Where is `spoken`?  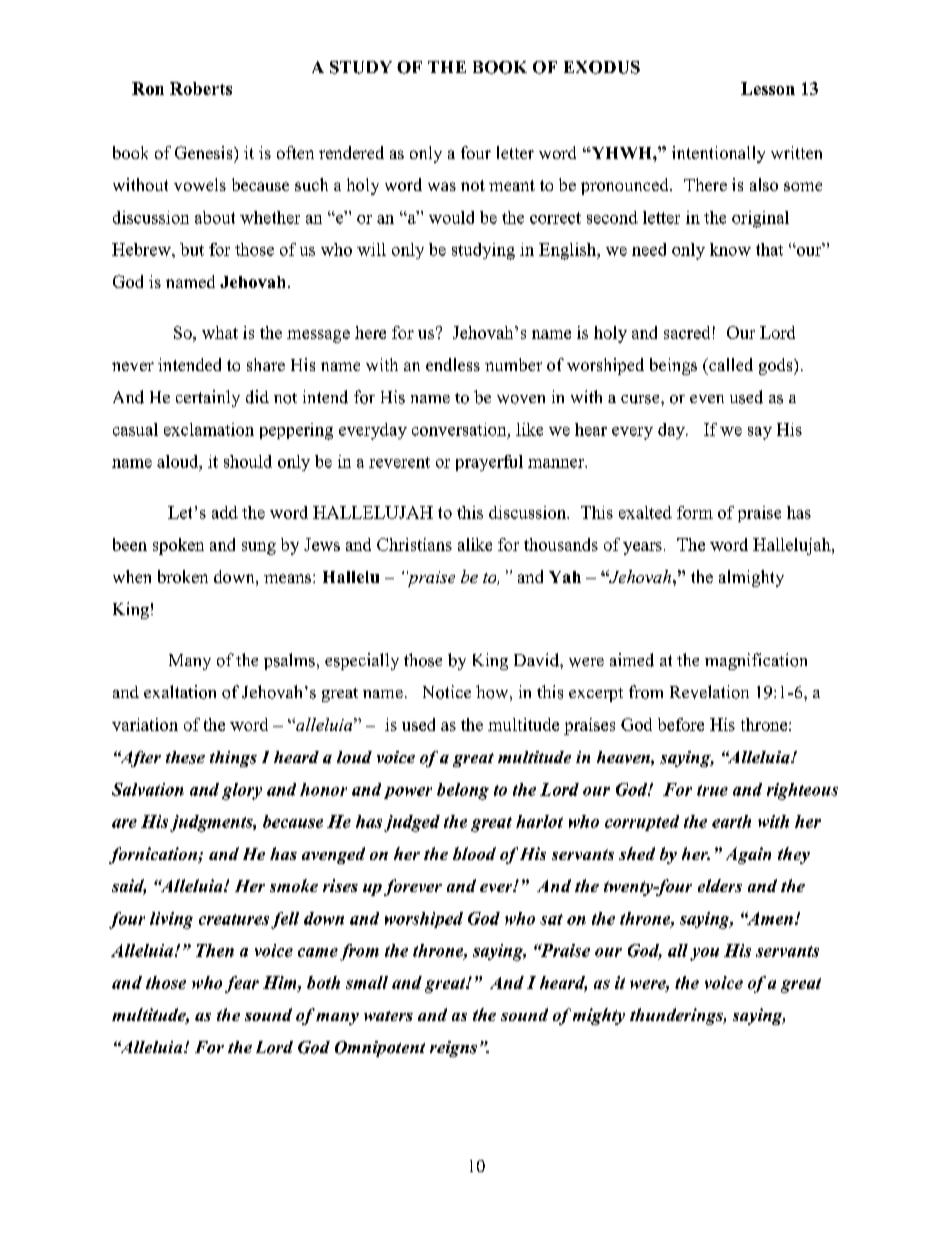 spoken is located at coordinates (178, 546).
